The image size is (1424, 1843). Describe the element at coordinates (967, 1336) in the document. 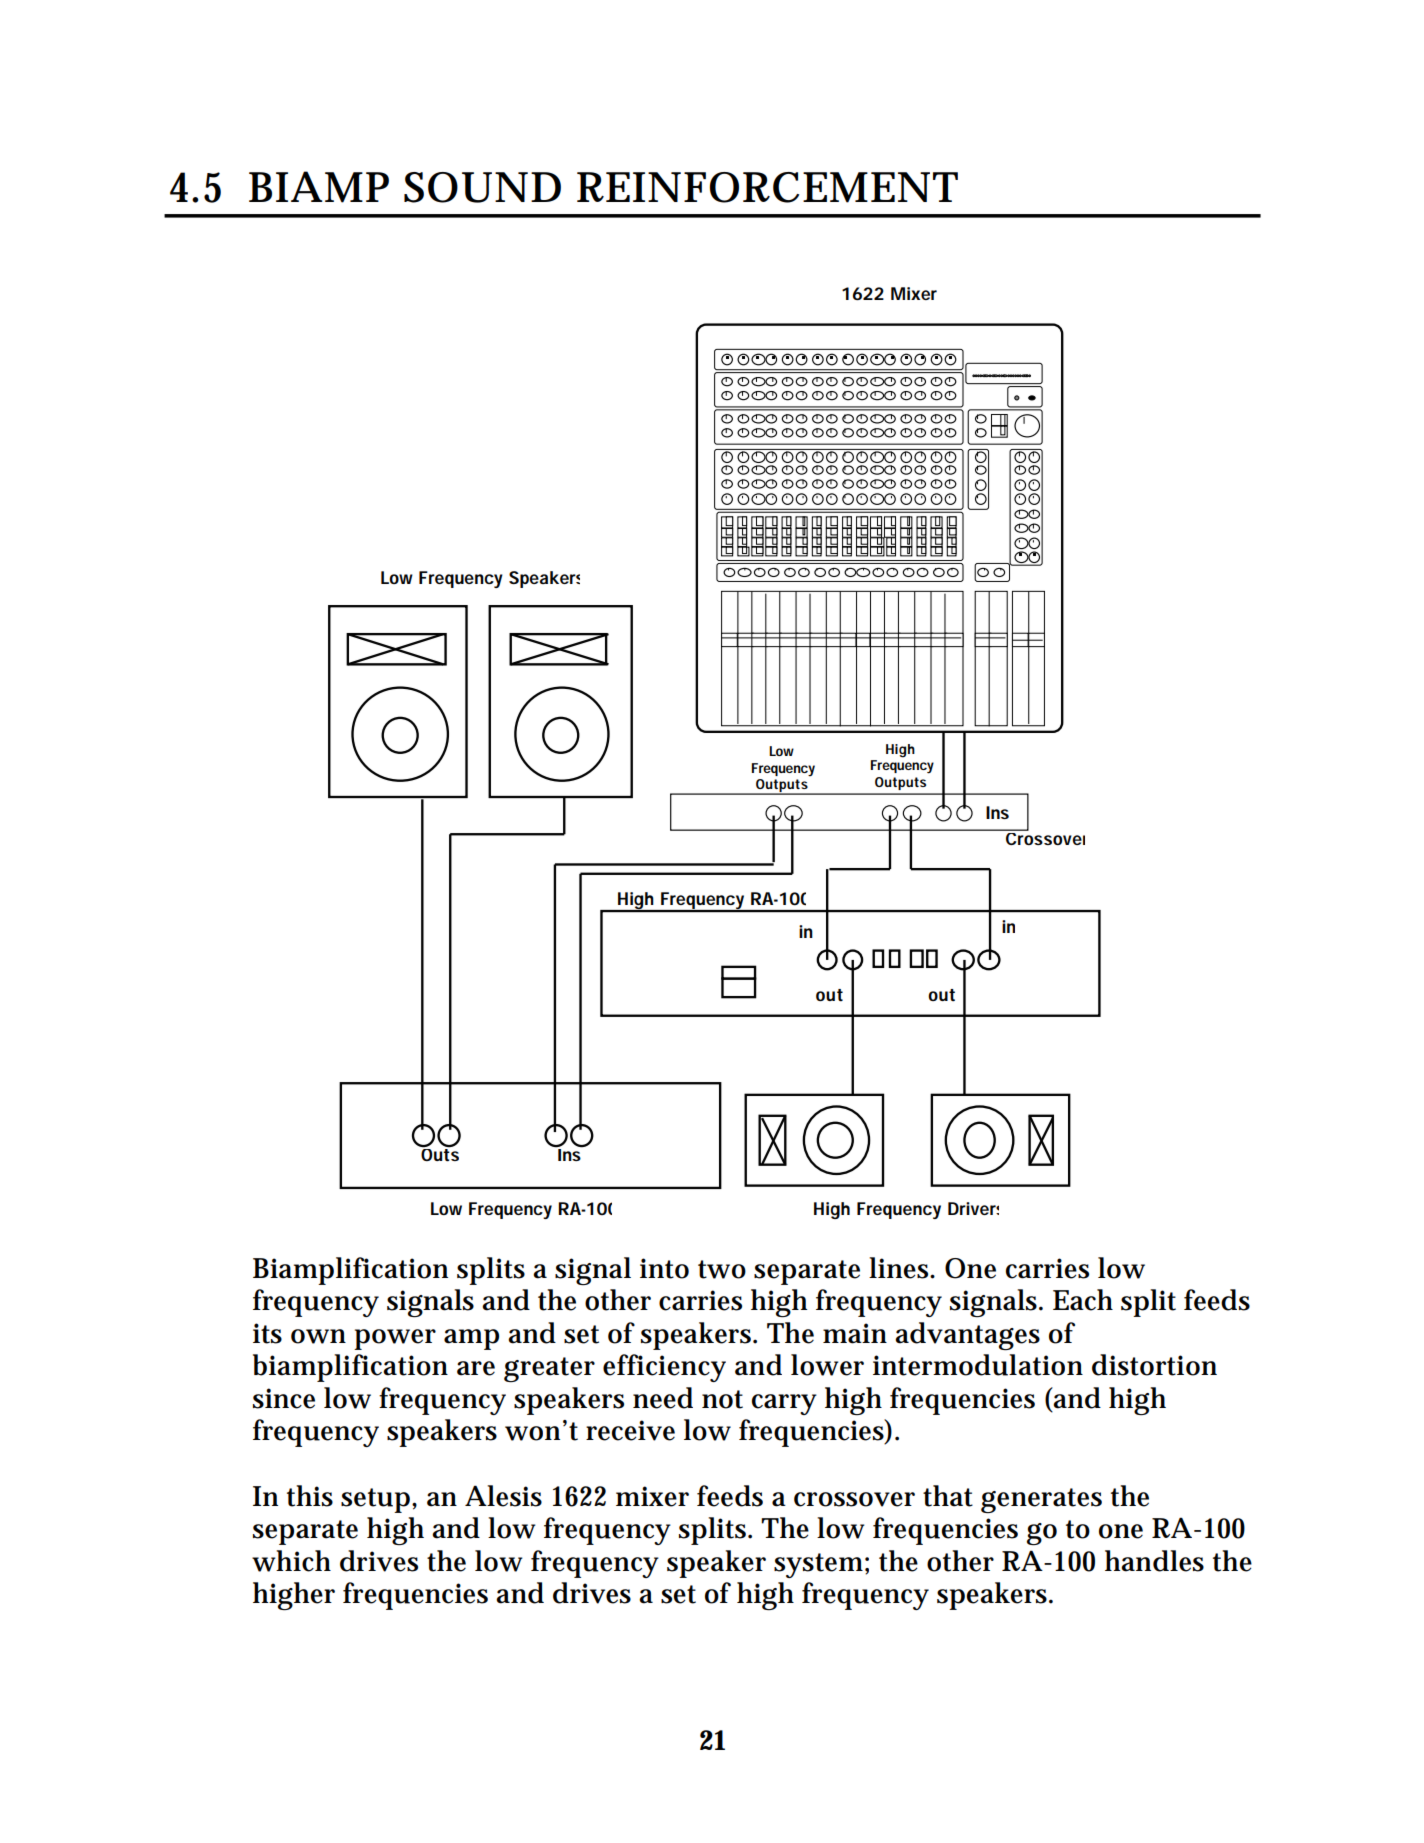

I see `advantages` at that location.
